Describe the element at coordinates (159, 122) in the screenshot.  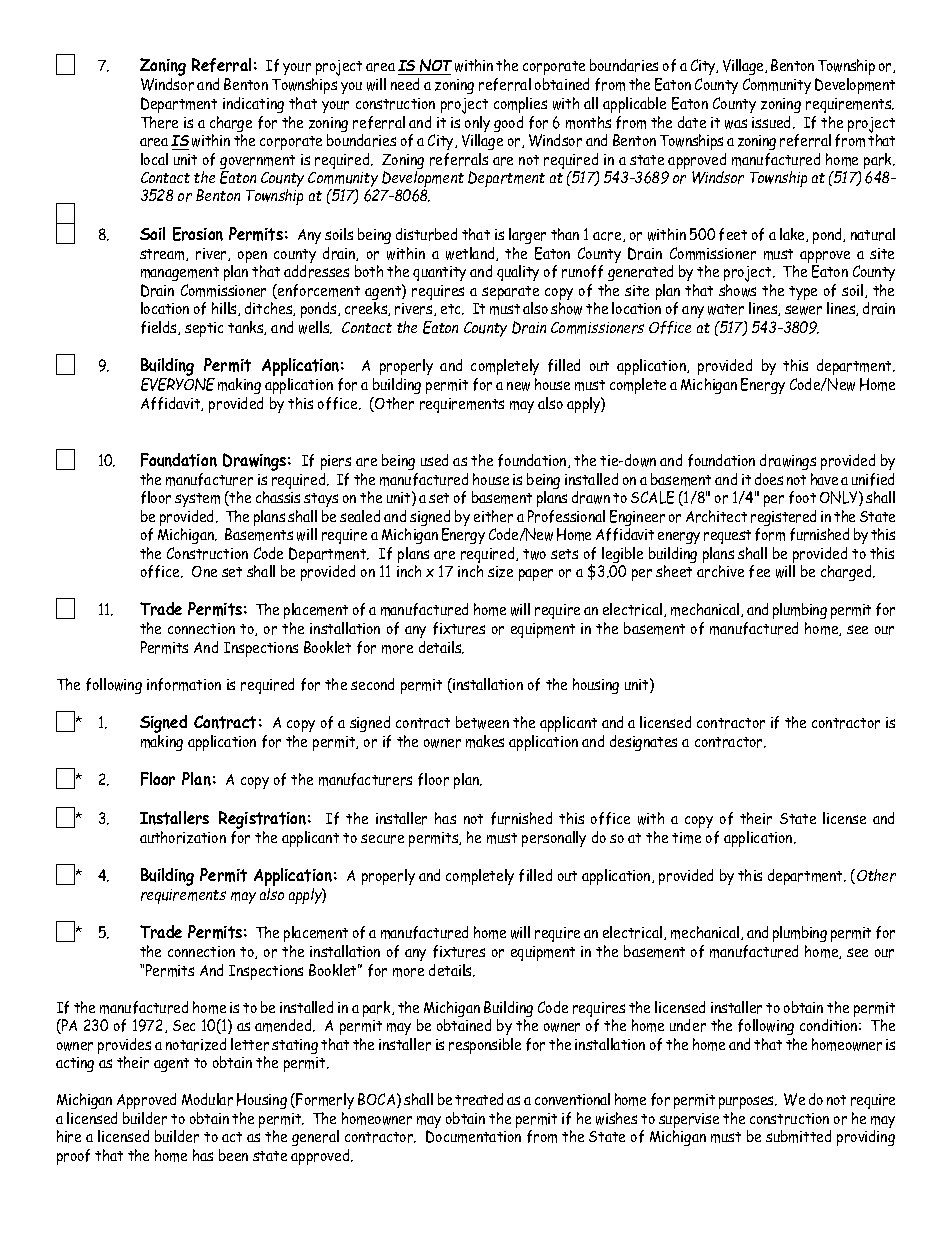
I see `There` at that location.
